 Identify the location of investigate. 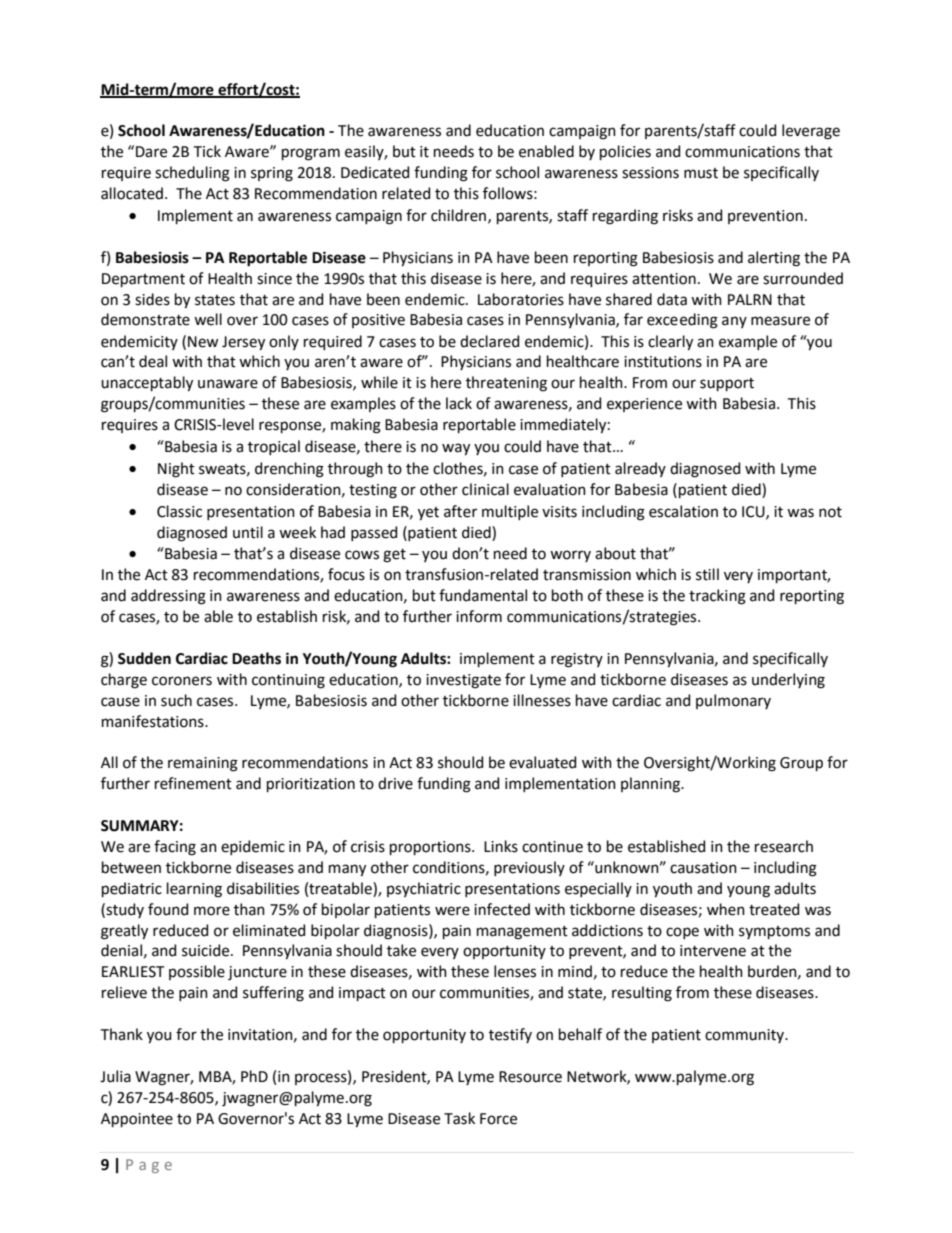
(463, 681).
